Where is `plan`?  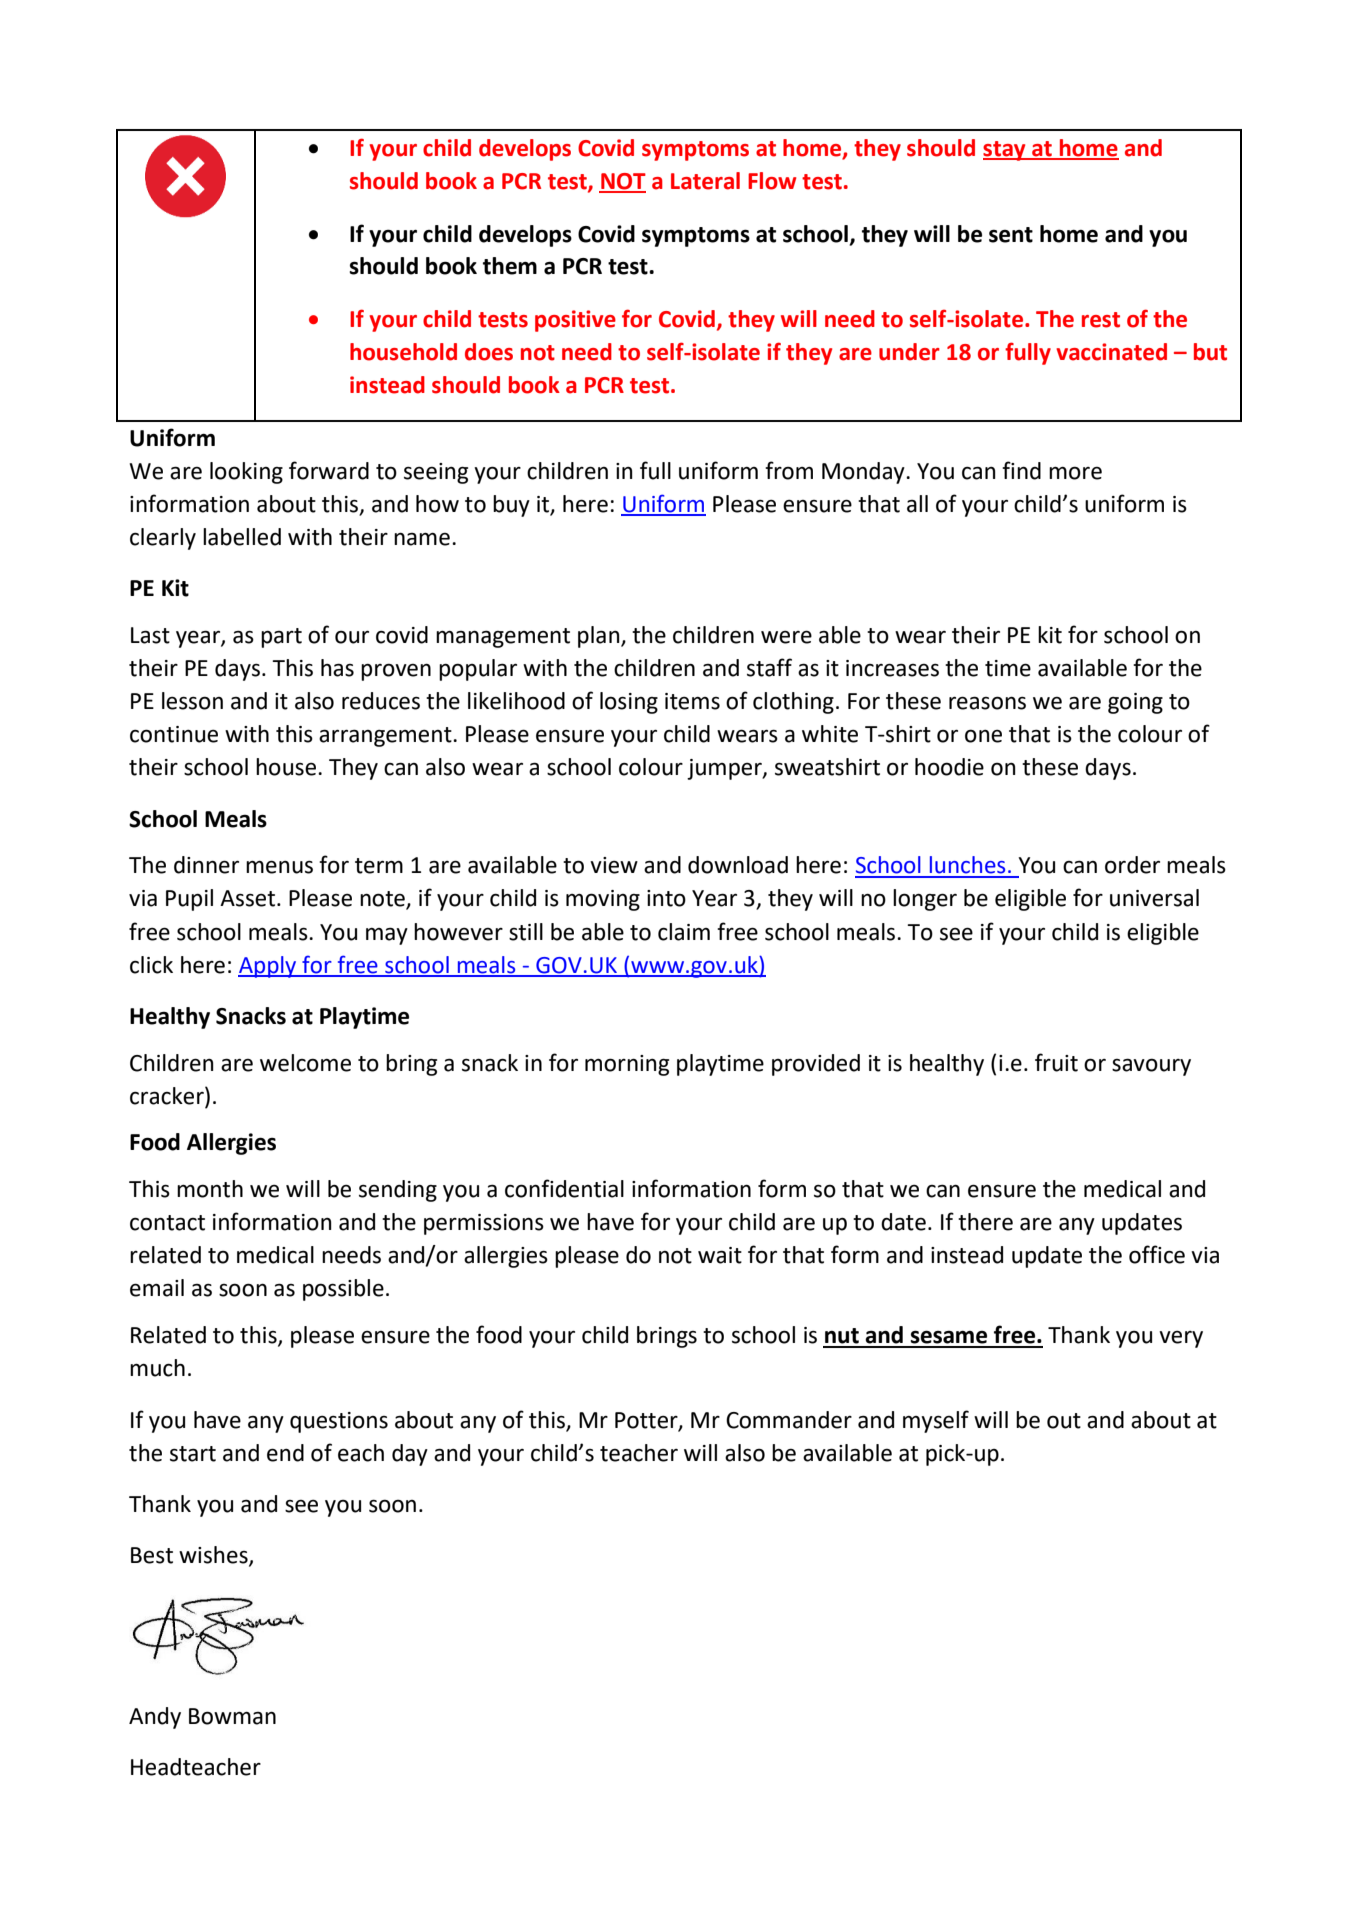
plan is located at coordinates (600, 637).
